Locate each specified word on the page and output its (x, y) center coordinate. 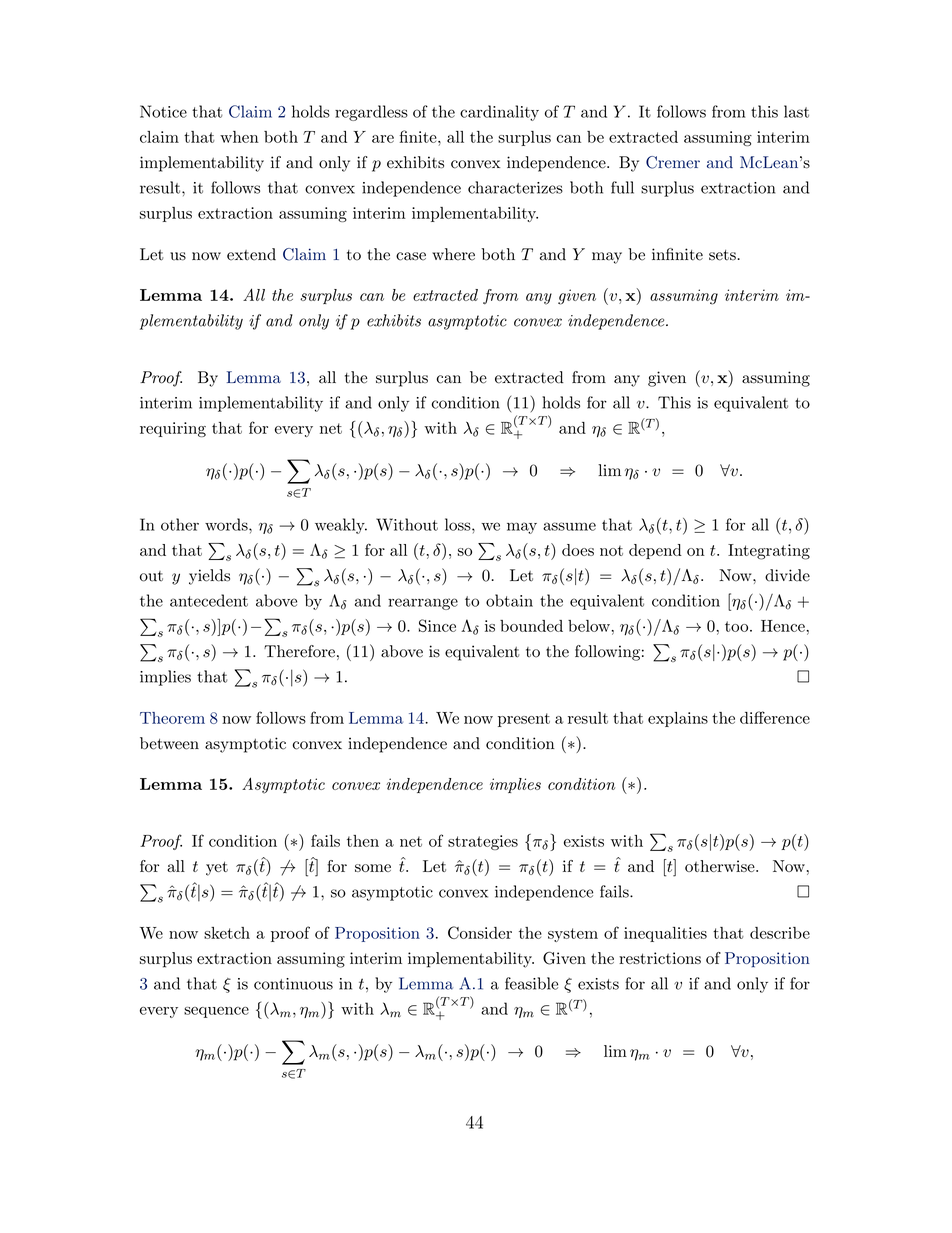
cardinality (499, 113)
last (796, 111)
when (239, 137)
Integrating (769, 552)
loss (459, 524)
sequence (216, 1012)
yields (209, 577)
